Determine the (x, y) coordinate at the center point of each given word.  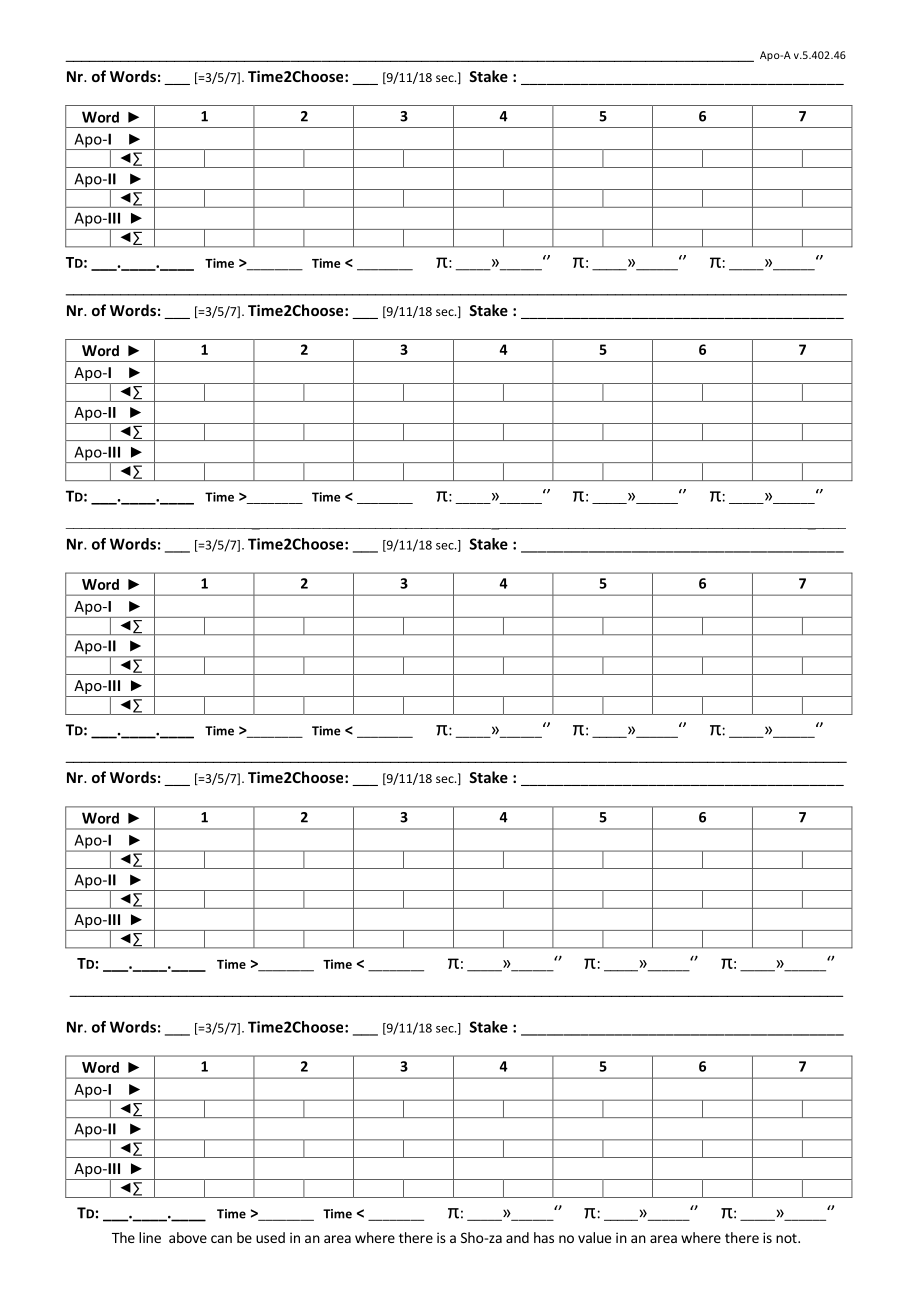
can (221, 1239)
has (544, 1237)
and (517, 1237)
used (270, 1237)
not (787, 1238)
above (188, 1237)
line (150, 1237)
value (594, 1237)
